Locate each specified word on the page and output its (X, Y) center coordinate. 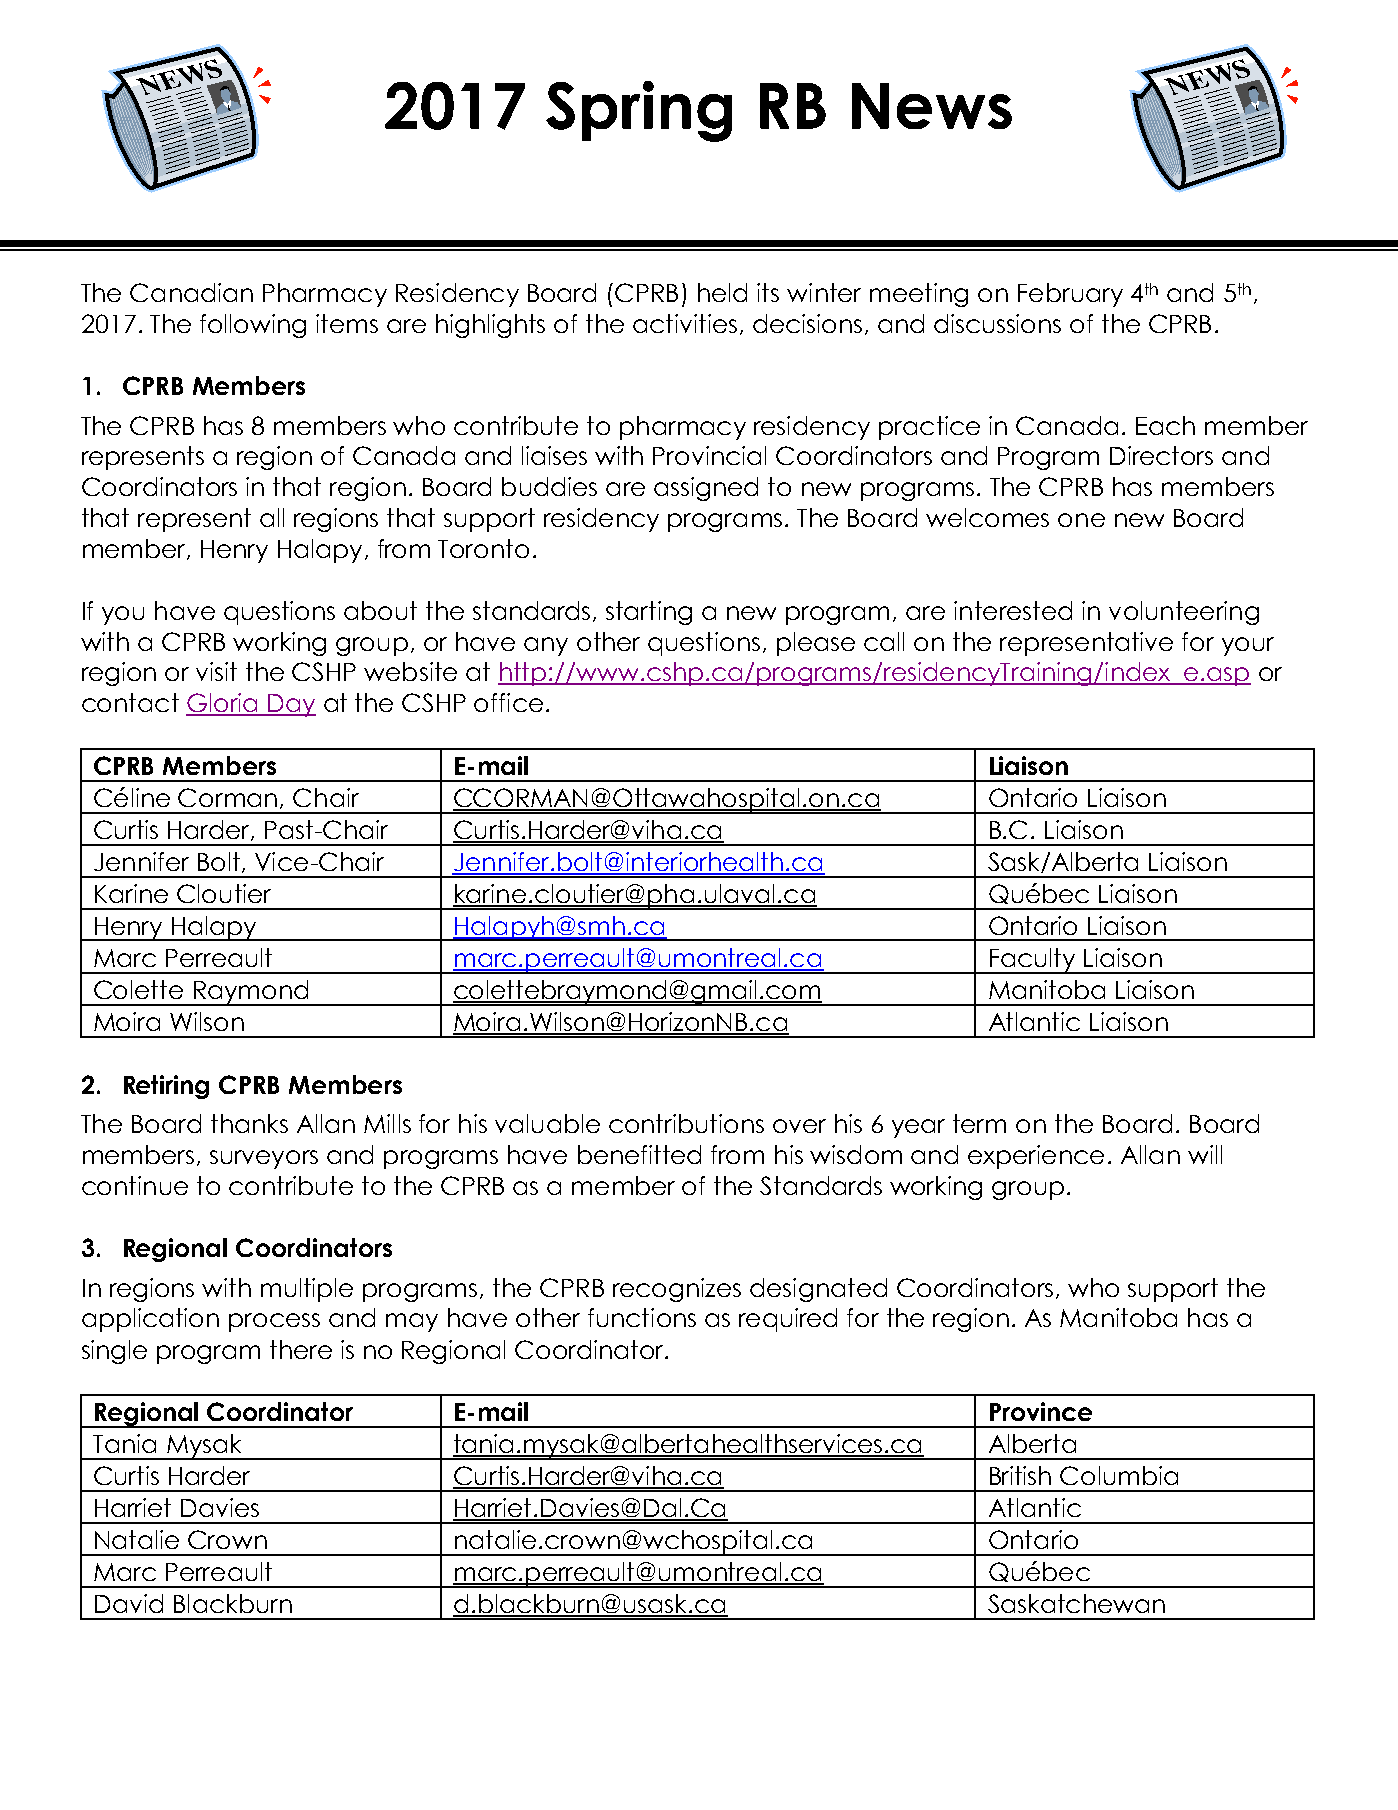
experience (1036, 1157)
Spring (639, 111)
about (380, 610)
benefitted (639, 1154)
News (932, 106)
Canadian (191, 292)
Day (291, 705)
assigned (706, 489)
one (1081, 520)
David (129, 1603)
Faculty (1032, 961)
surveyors (264, 1159)
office (508, 702)
